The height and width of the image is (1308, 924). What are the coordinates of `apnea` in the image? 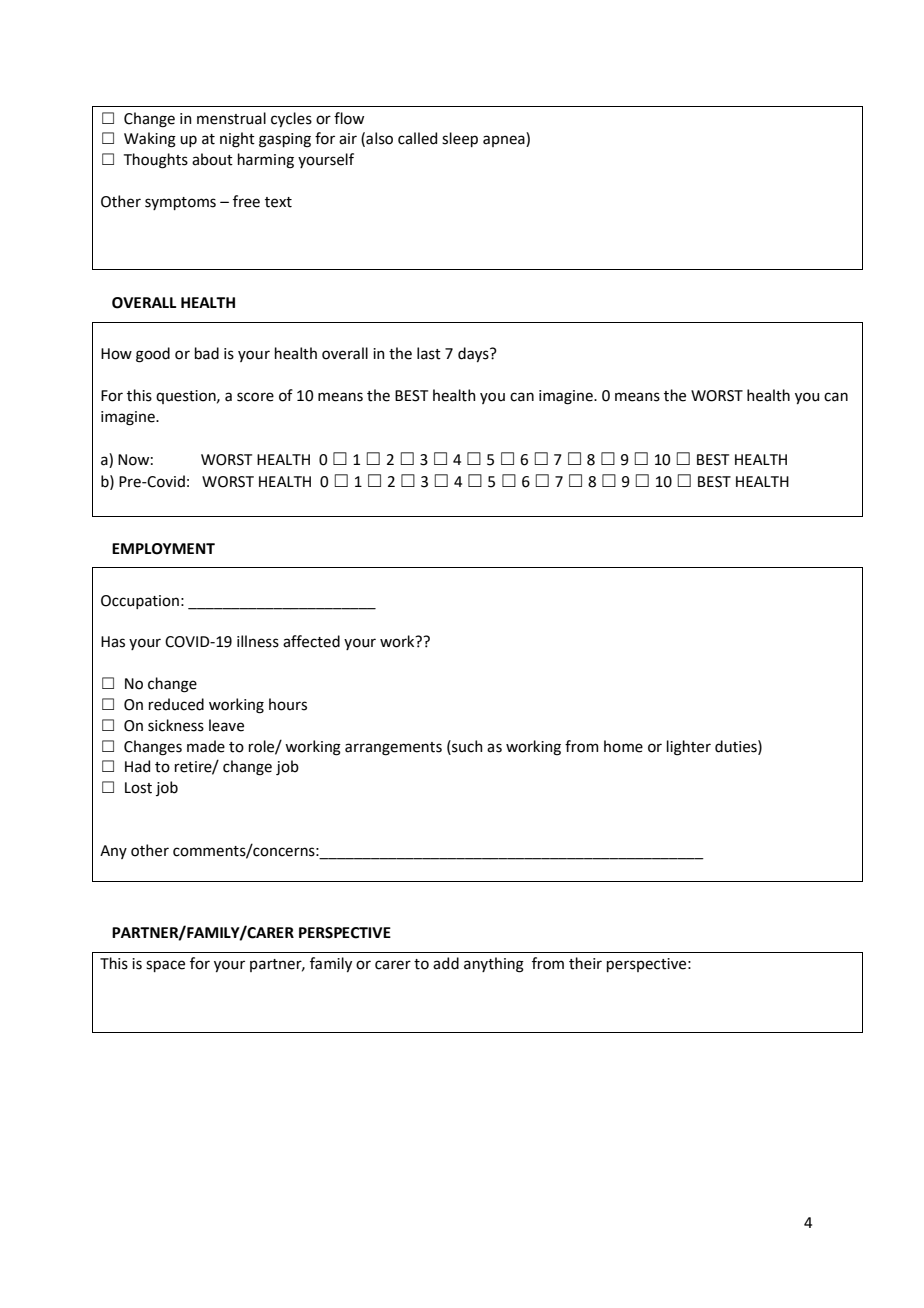 It's located at (505, 141).
